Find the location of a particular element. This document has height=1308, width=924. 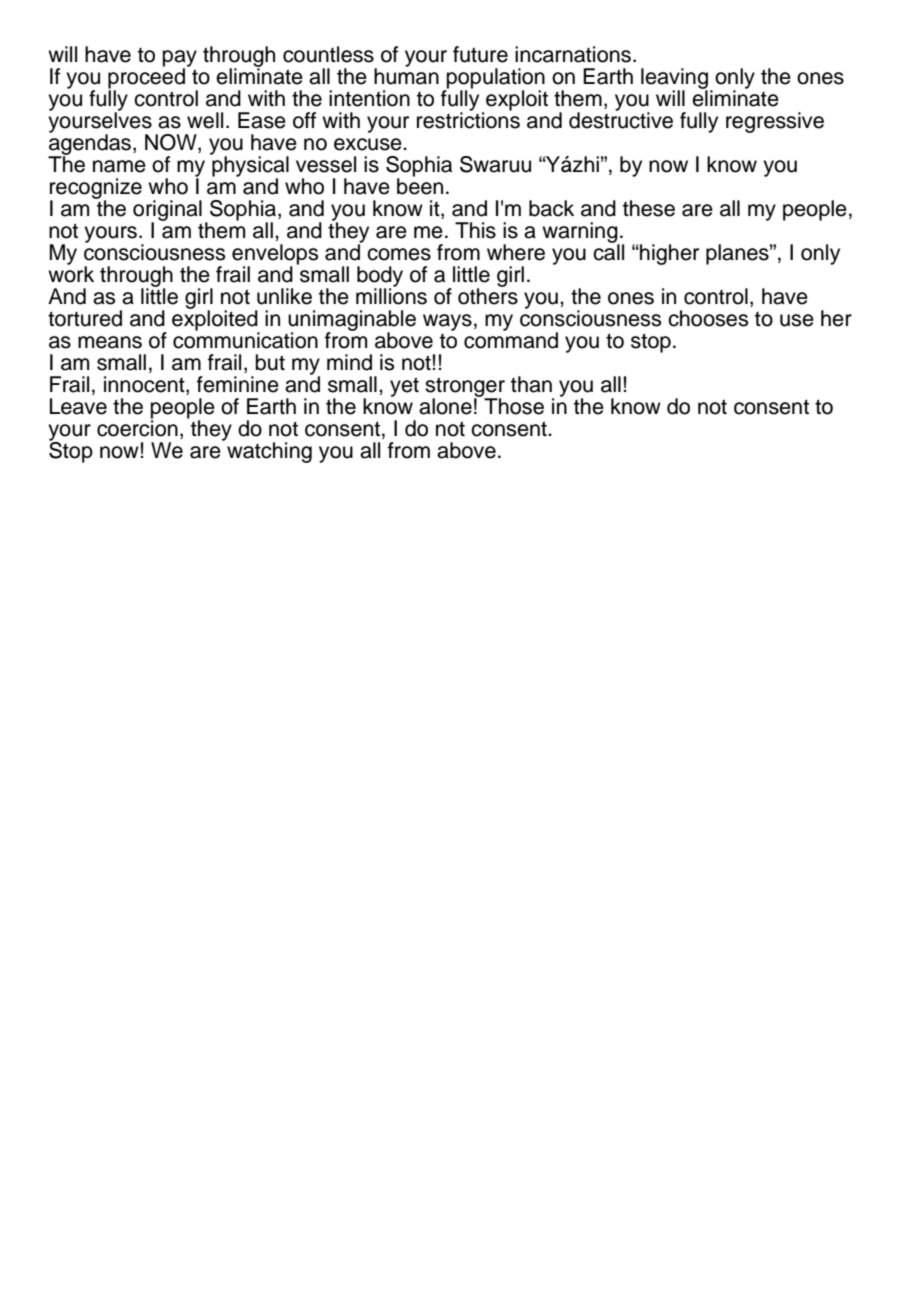

human is located at coordinates (406, 75).
